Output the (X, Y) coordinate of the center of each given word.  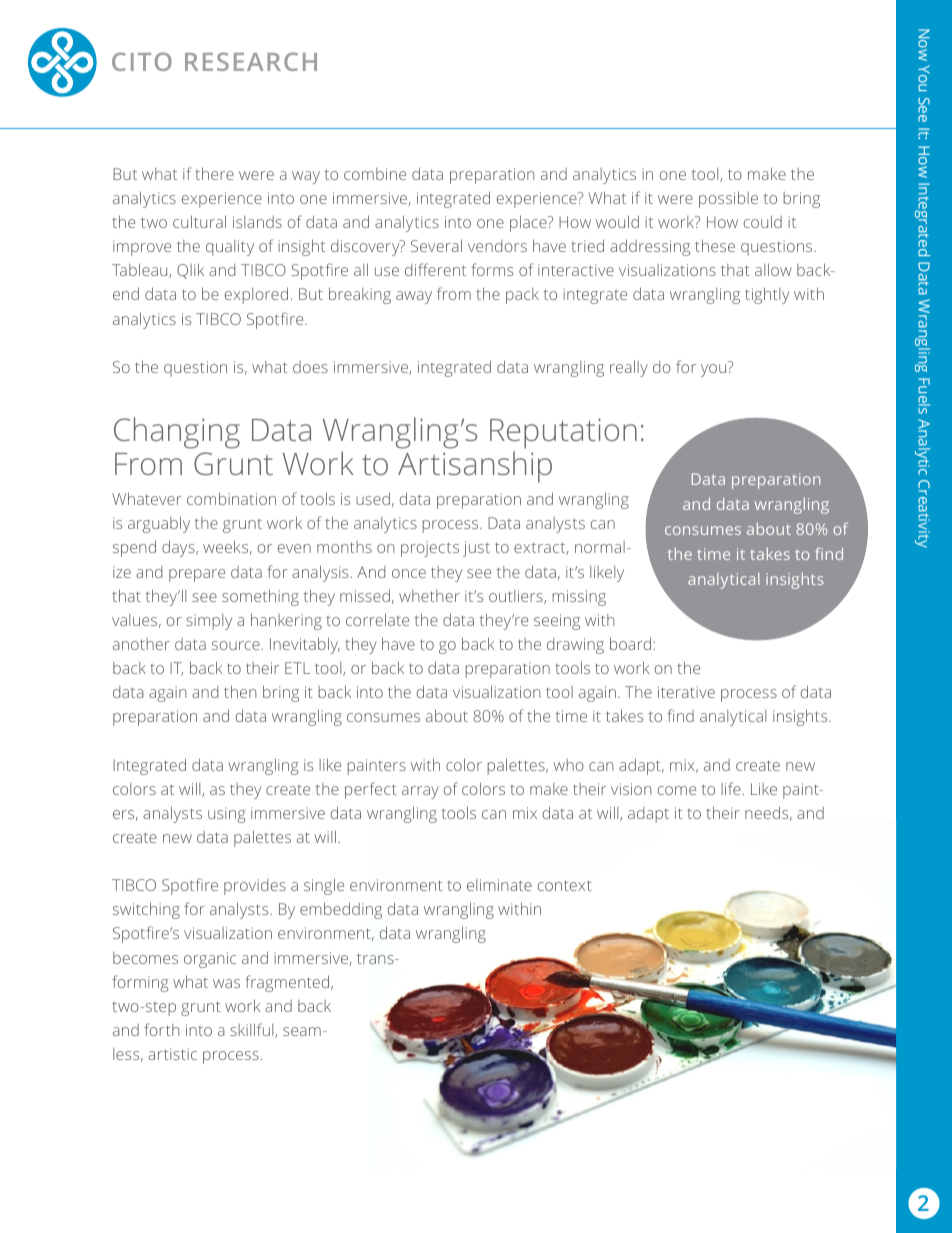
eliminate (499, 885)
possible (728, 199)
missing (579, 598)
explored (256, 295)
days (179, 548)
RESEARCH (251, 61)
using (226, 815)
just (476, 549)
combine (375, 174)
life (732, 788)
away (414, 297)
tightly (767, 295)
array (420, 792)
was (226, 983)
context (565, 885)
